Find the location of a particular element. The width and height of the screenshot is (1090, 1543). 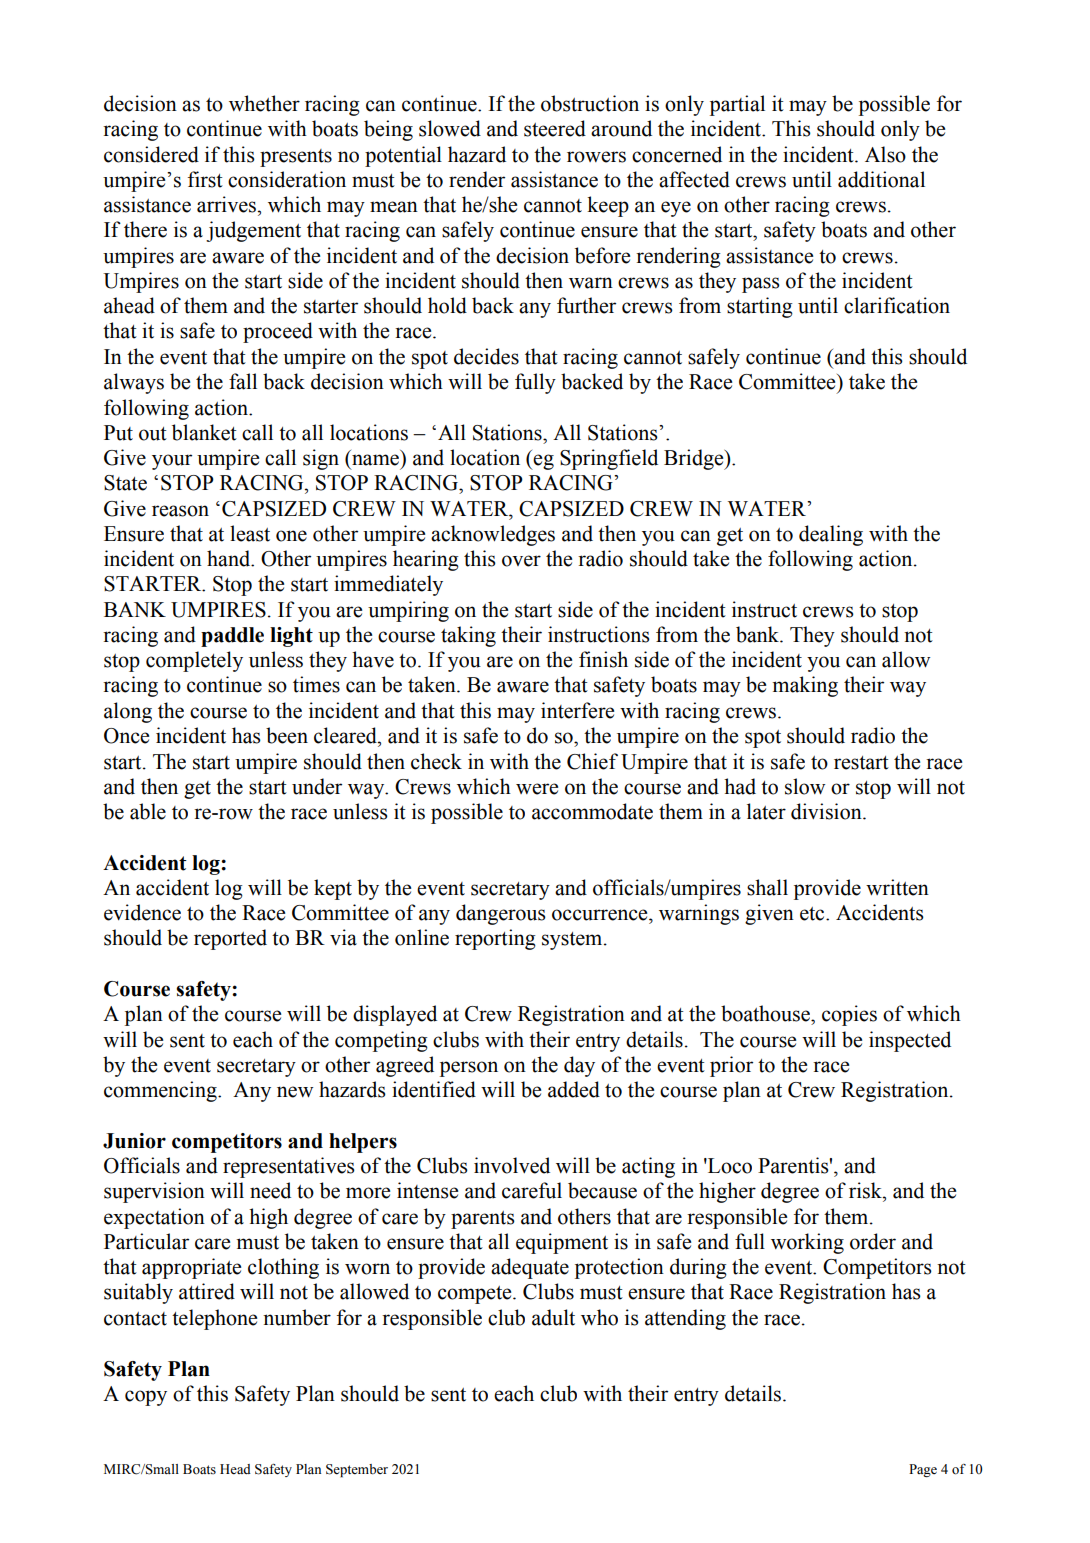

able is located at coordinates (148, 811).
